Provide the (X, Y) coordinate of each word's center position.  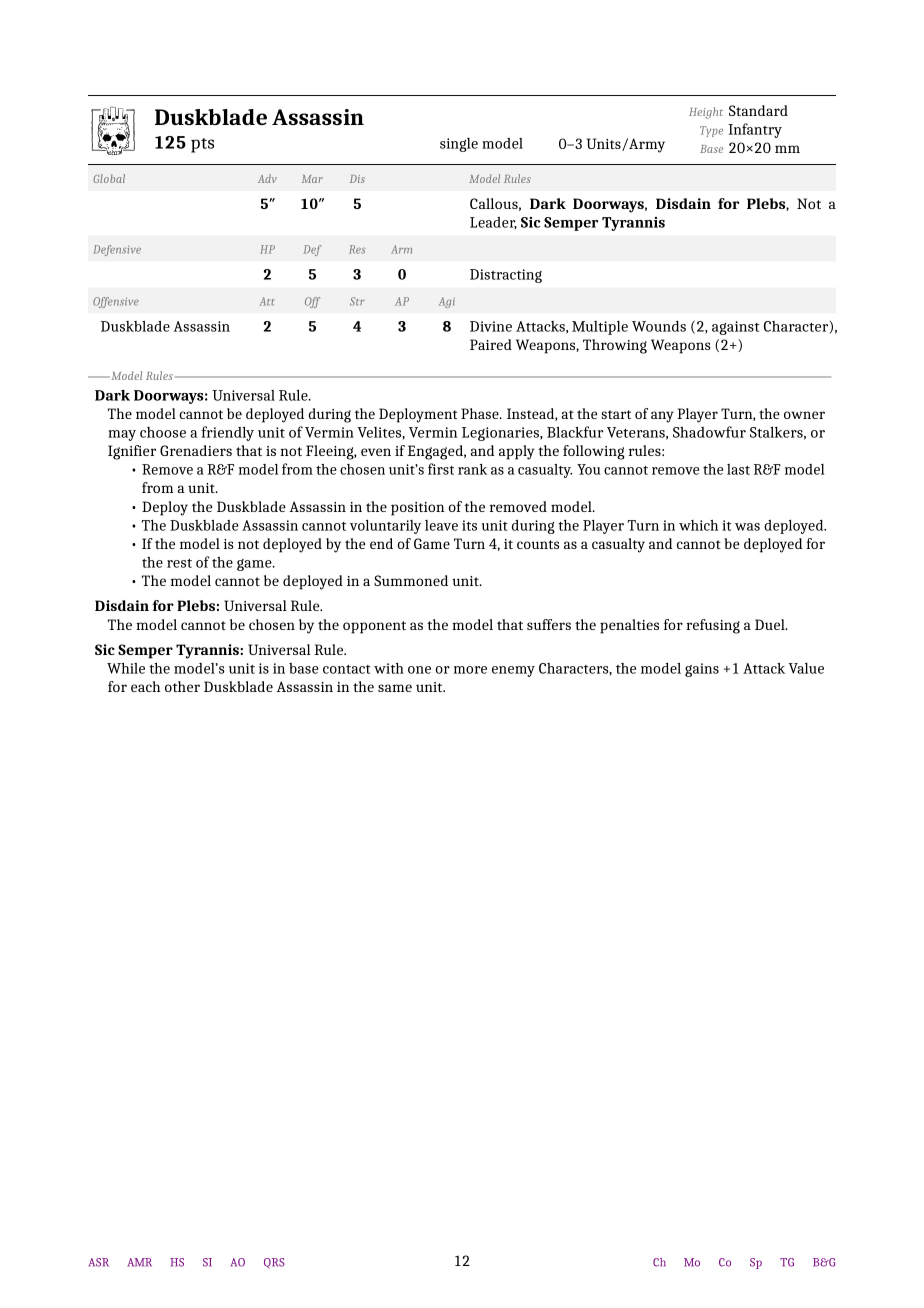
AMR (140, 1262)
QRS (274, 1263)
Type (711, 131)
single (459, 145)
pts (202, 145)
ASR (99, 1262)
